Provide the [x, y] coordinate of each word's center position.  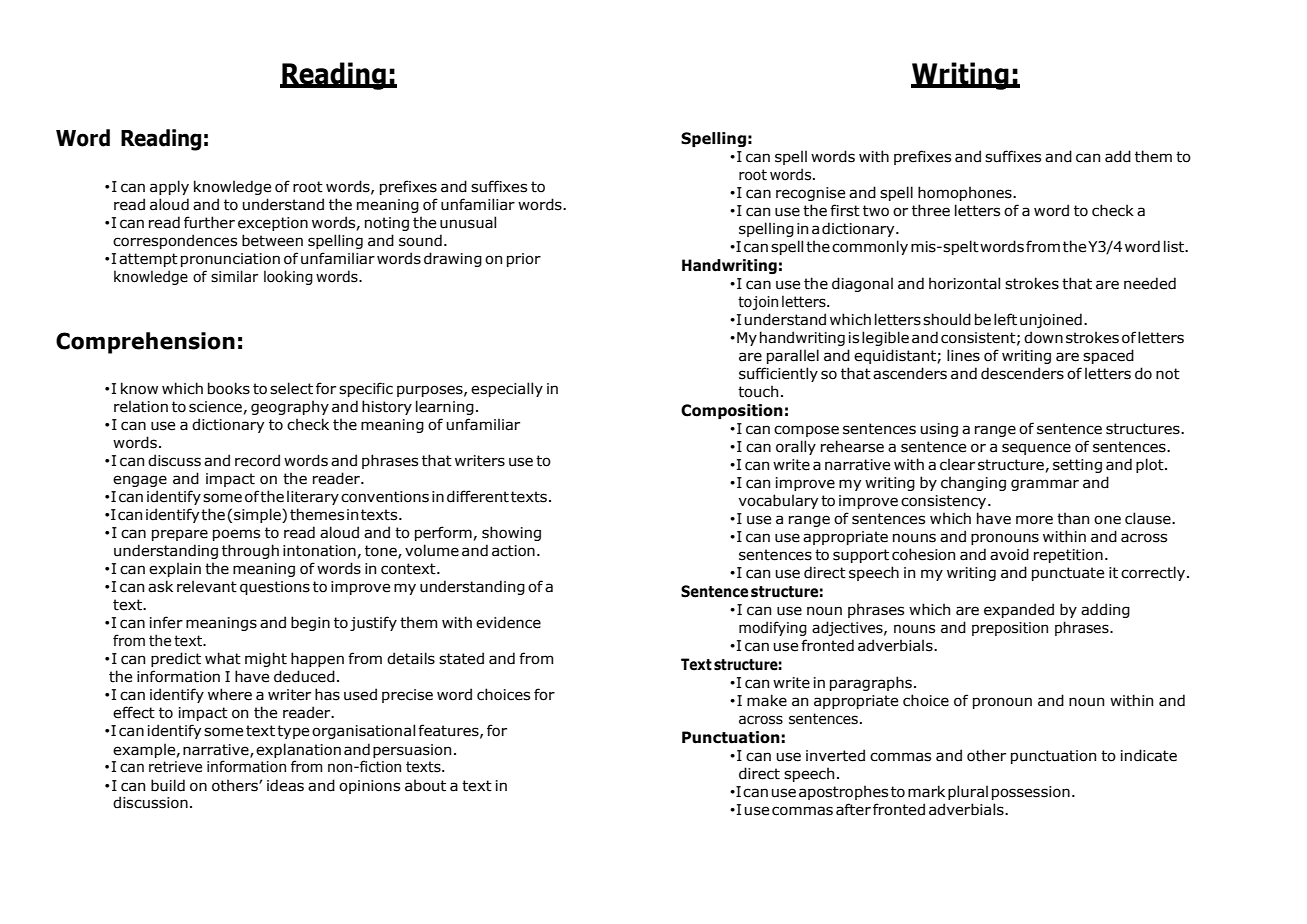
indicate [1149, 755]
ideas [285, 785]
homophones [966, 193]
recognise [810, 194]
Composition [732, 411]
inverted [835, 755]
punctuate [1068, 574]
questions [275, 588]
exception [273, 224]
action [513, 551]
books [229, 388]
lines [963, 355]
